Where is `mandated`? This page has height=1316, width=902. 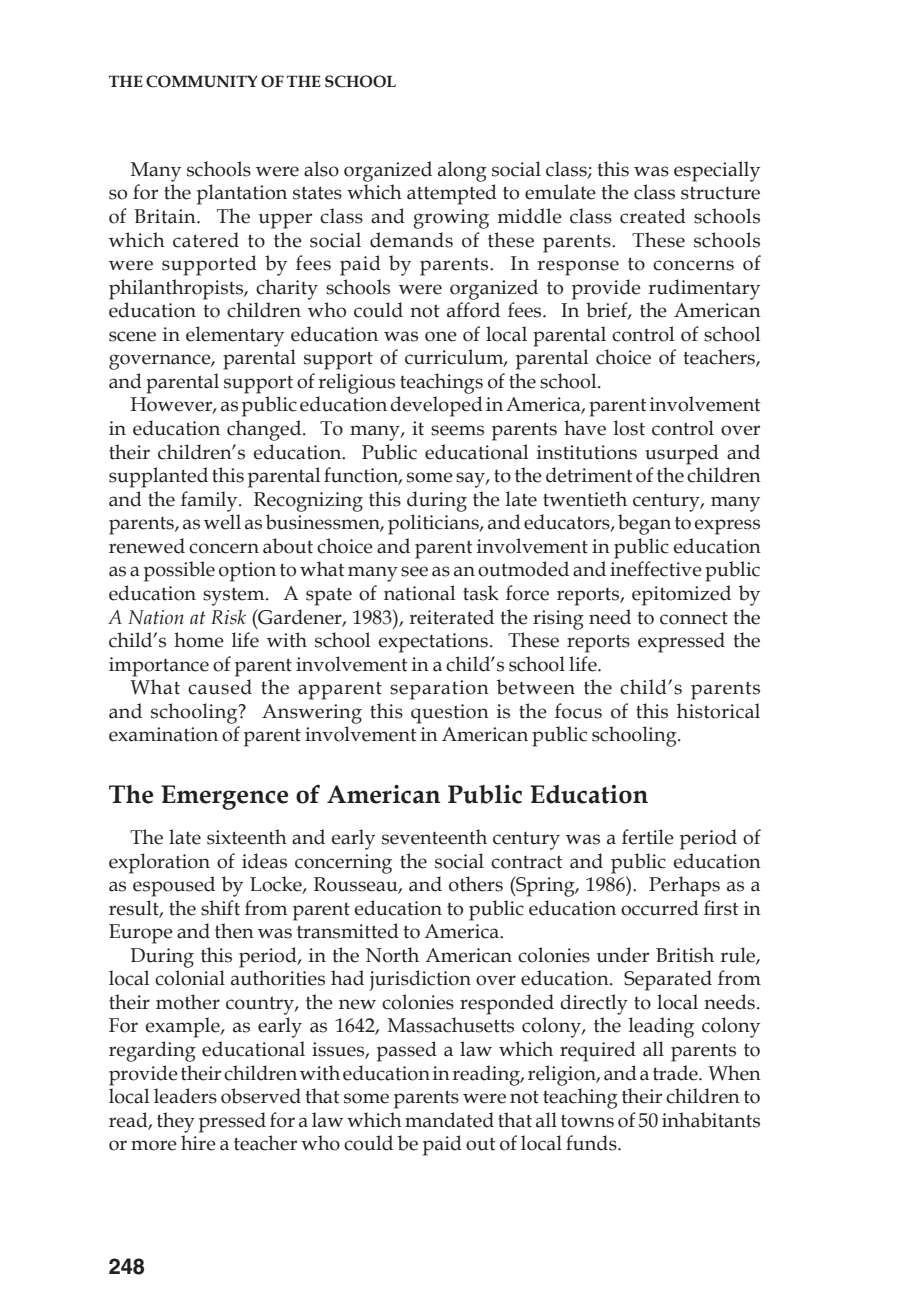
mandated is located at coordinates (449, 1120).
